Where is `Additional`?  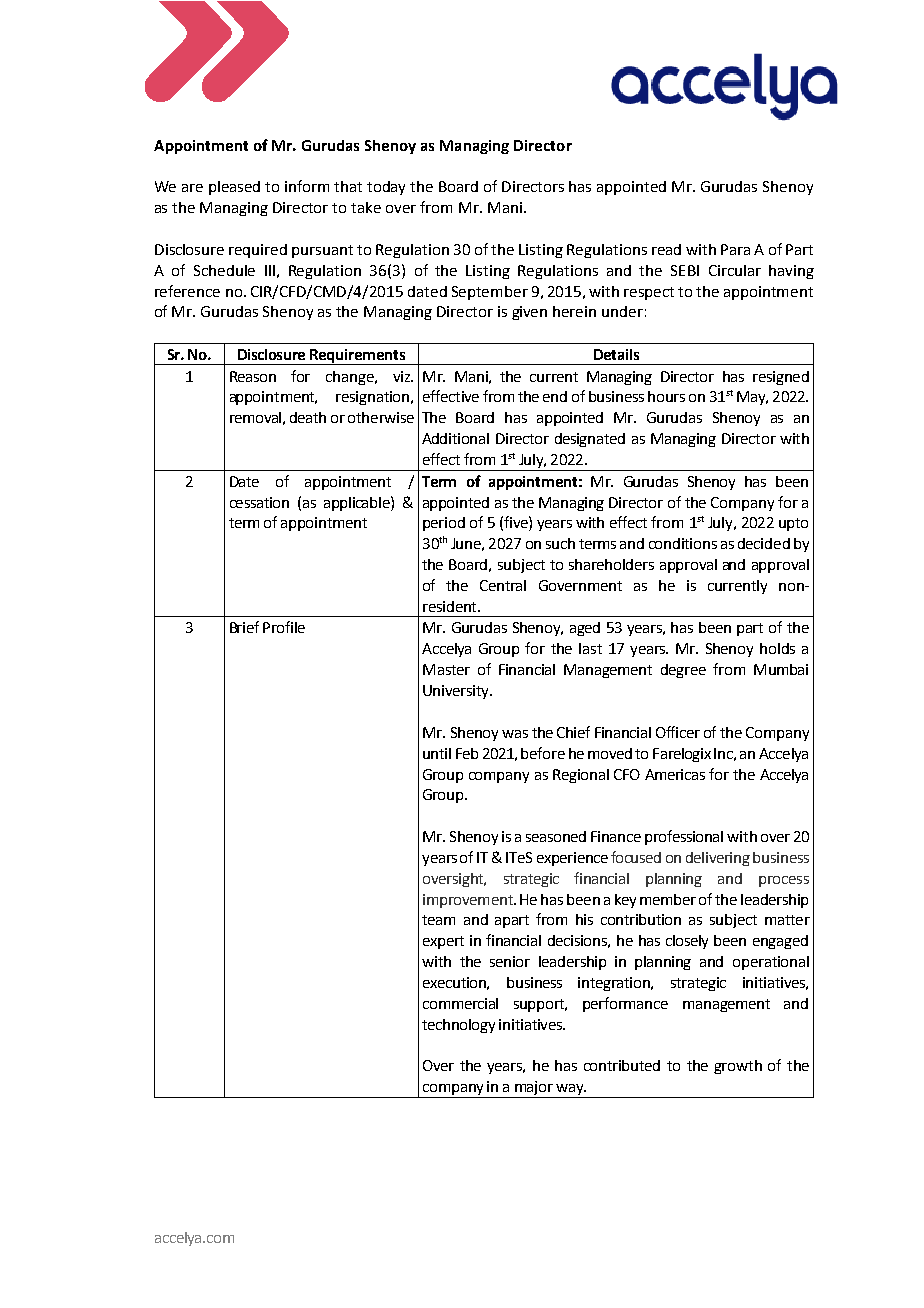 Additional is located at coordinates (455, 438).
